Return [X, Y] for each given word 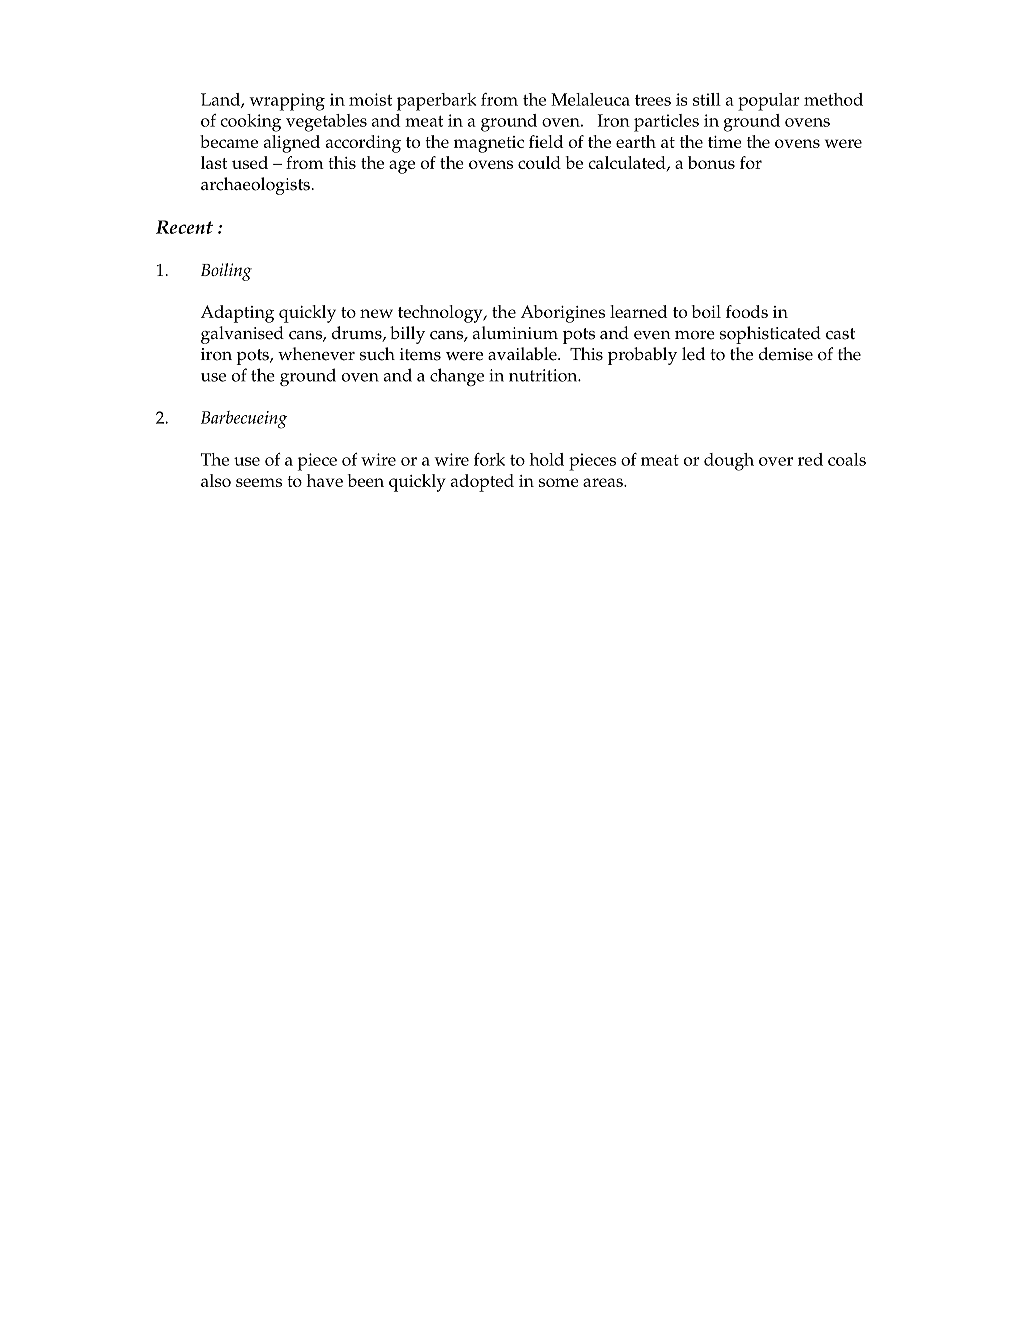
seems [259, 482]
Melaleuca [590, 99]
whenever [316, 354]
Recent [184, 227]
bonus [711, 162]
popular [769, 102]
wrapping [287, 102]
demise [786, 354]
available [523, 354]
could [539, 162]
